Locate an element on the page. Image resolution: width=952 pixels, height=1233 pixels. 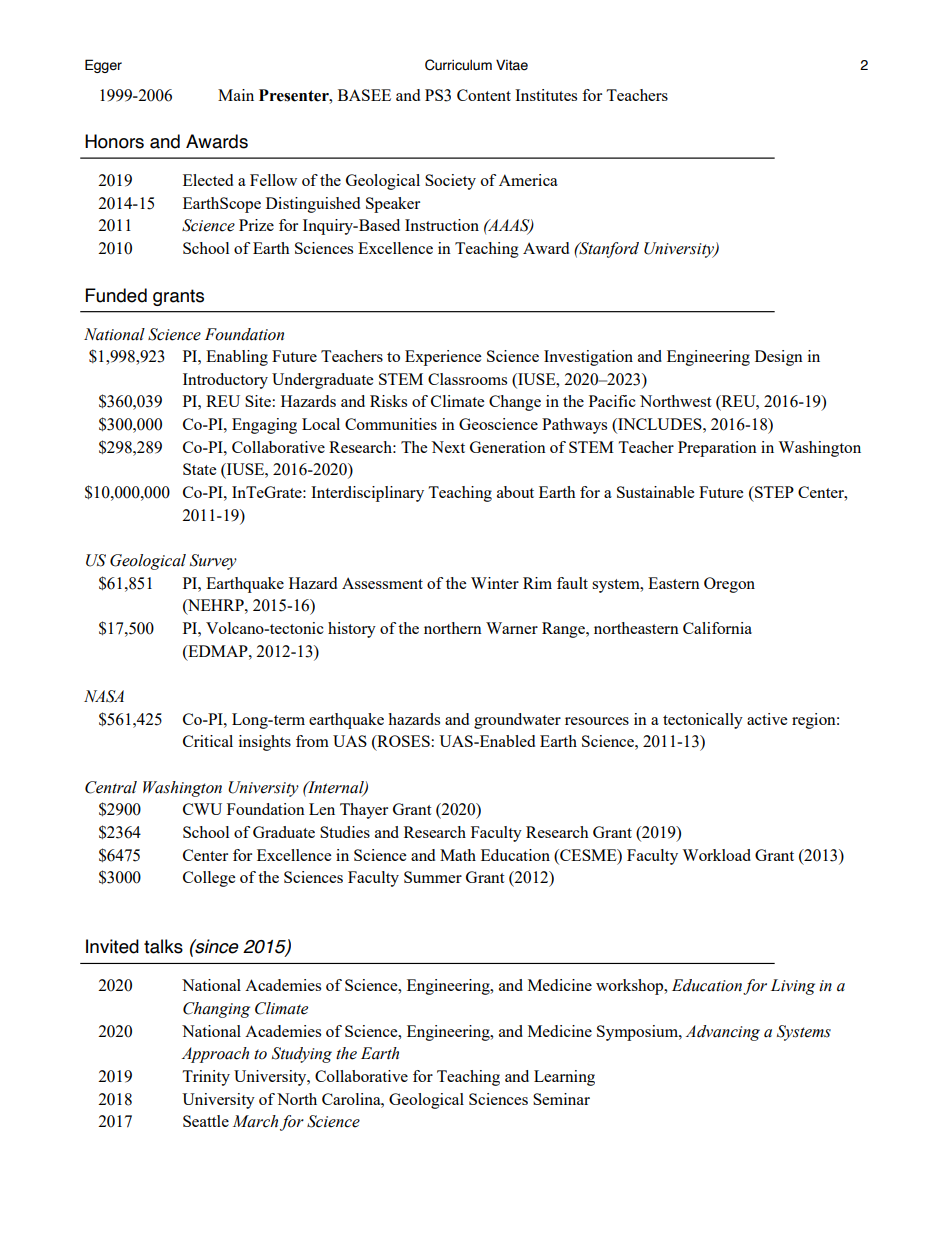
Critical is located at coordinates (208, 741).
